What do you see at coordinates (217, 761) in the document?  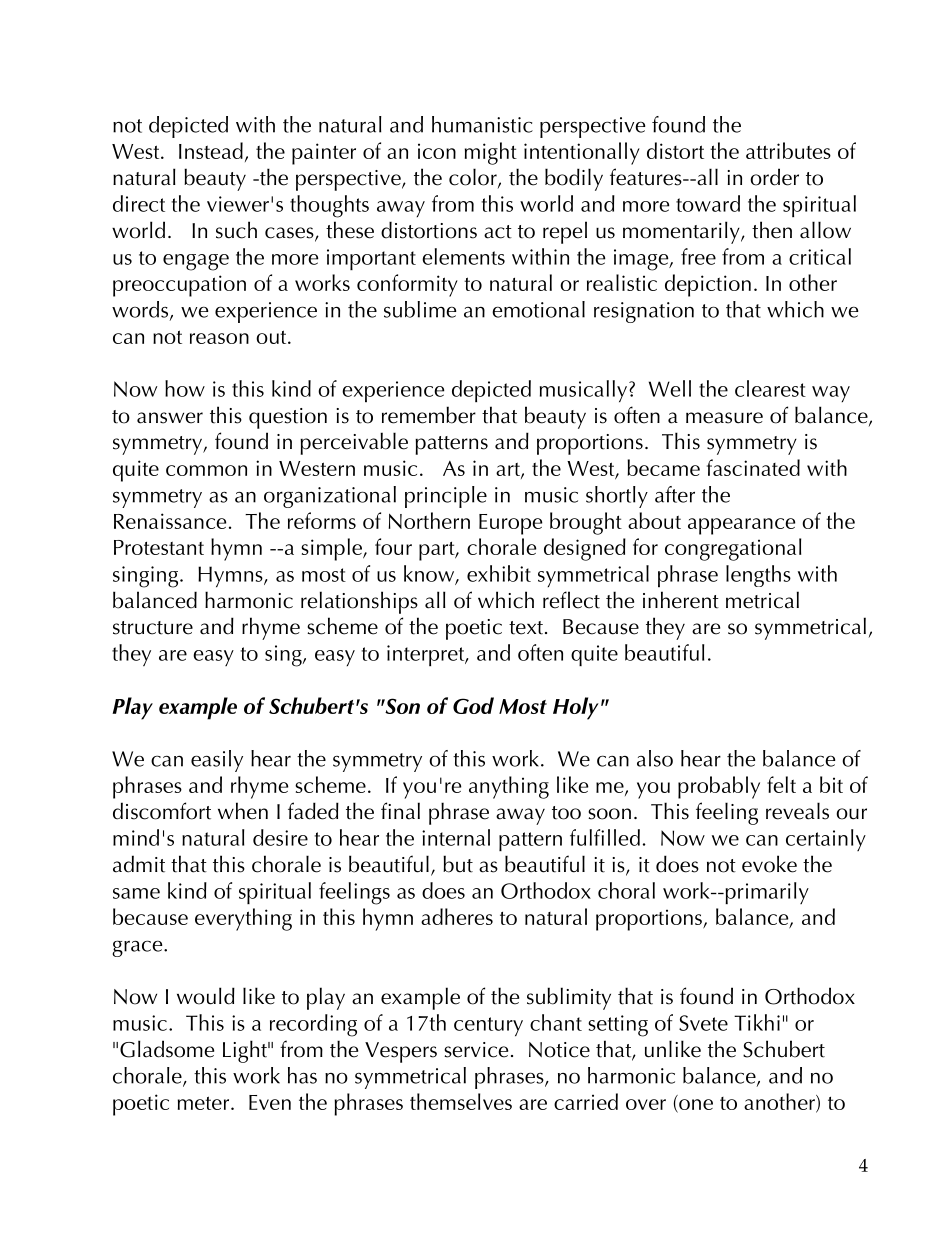 I see `easily` at bounding box center [217, 761].
